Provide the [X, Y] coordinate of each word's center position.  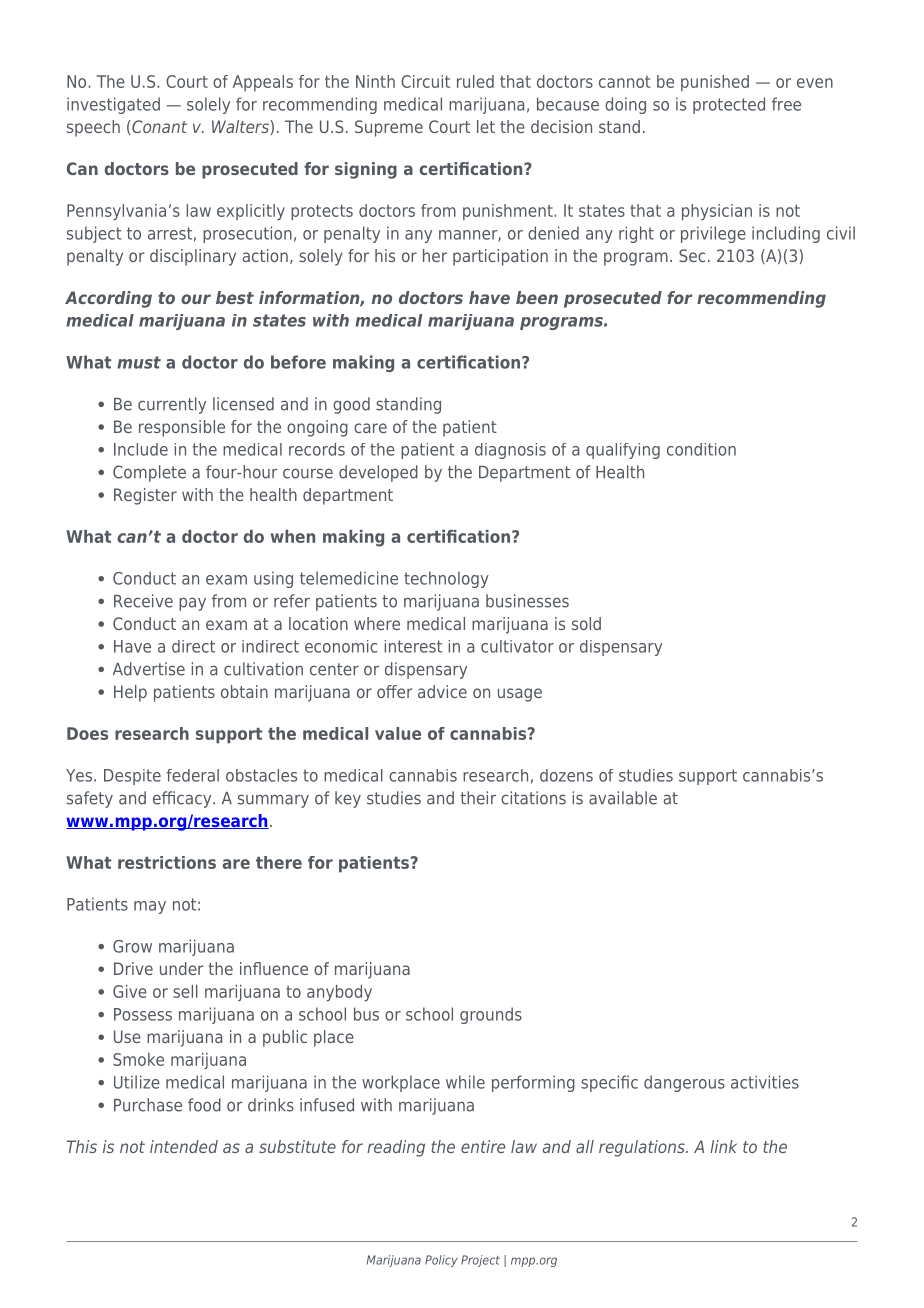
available [623, 798]
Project [480, 1261]
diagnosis [510, 451]
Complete [149, 473]
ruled [475, 81]
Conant [159, 126]
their [478, 798]
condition [701, 449]
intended [184, 1146]
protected [729, 105]
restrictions [167, 862]
